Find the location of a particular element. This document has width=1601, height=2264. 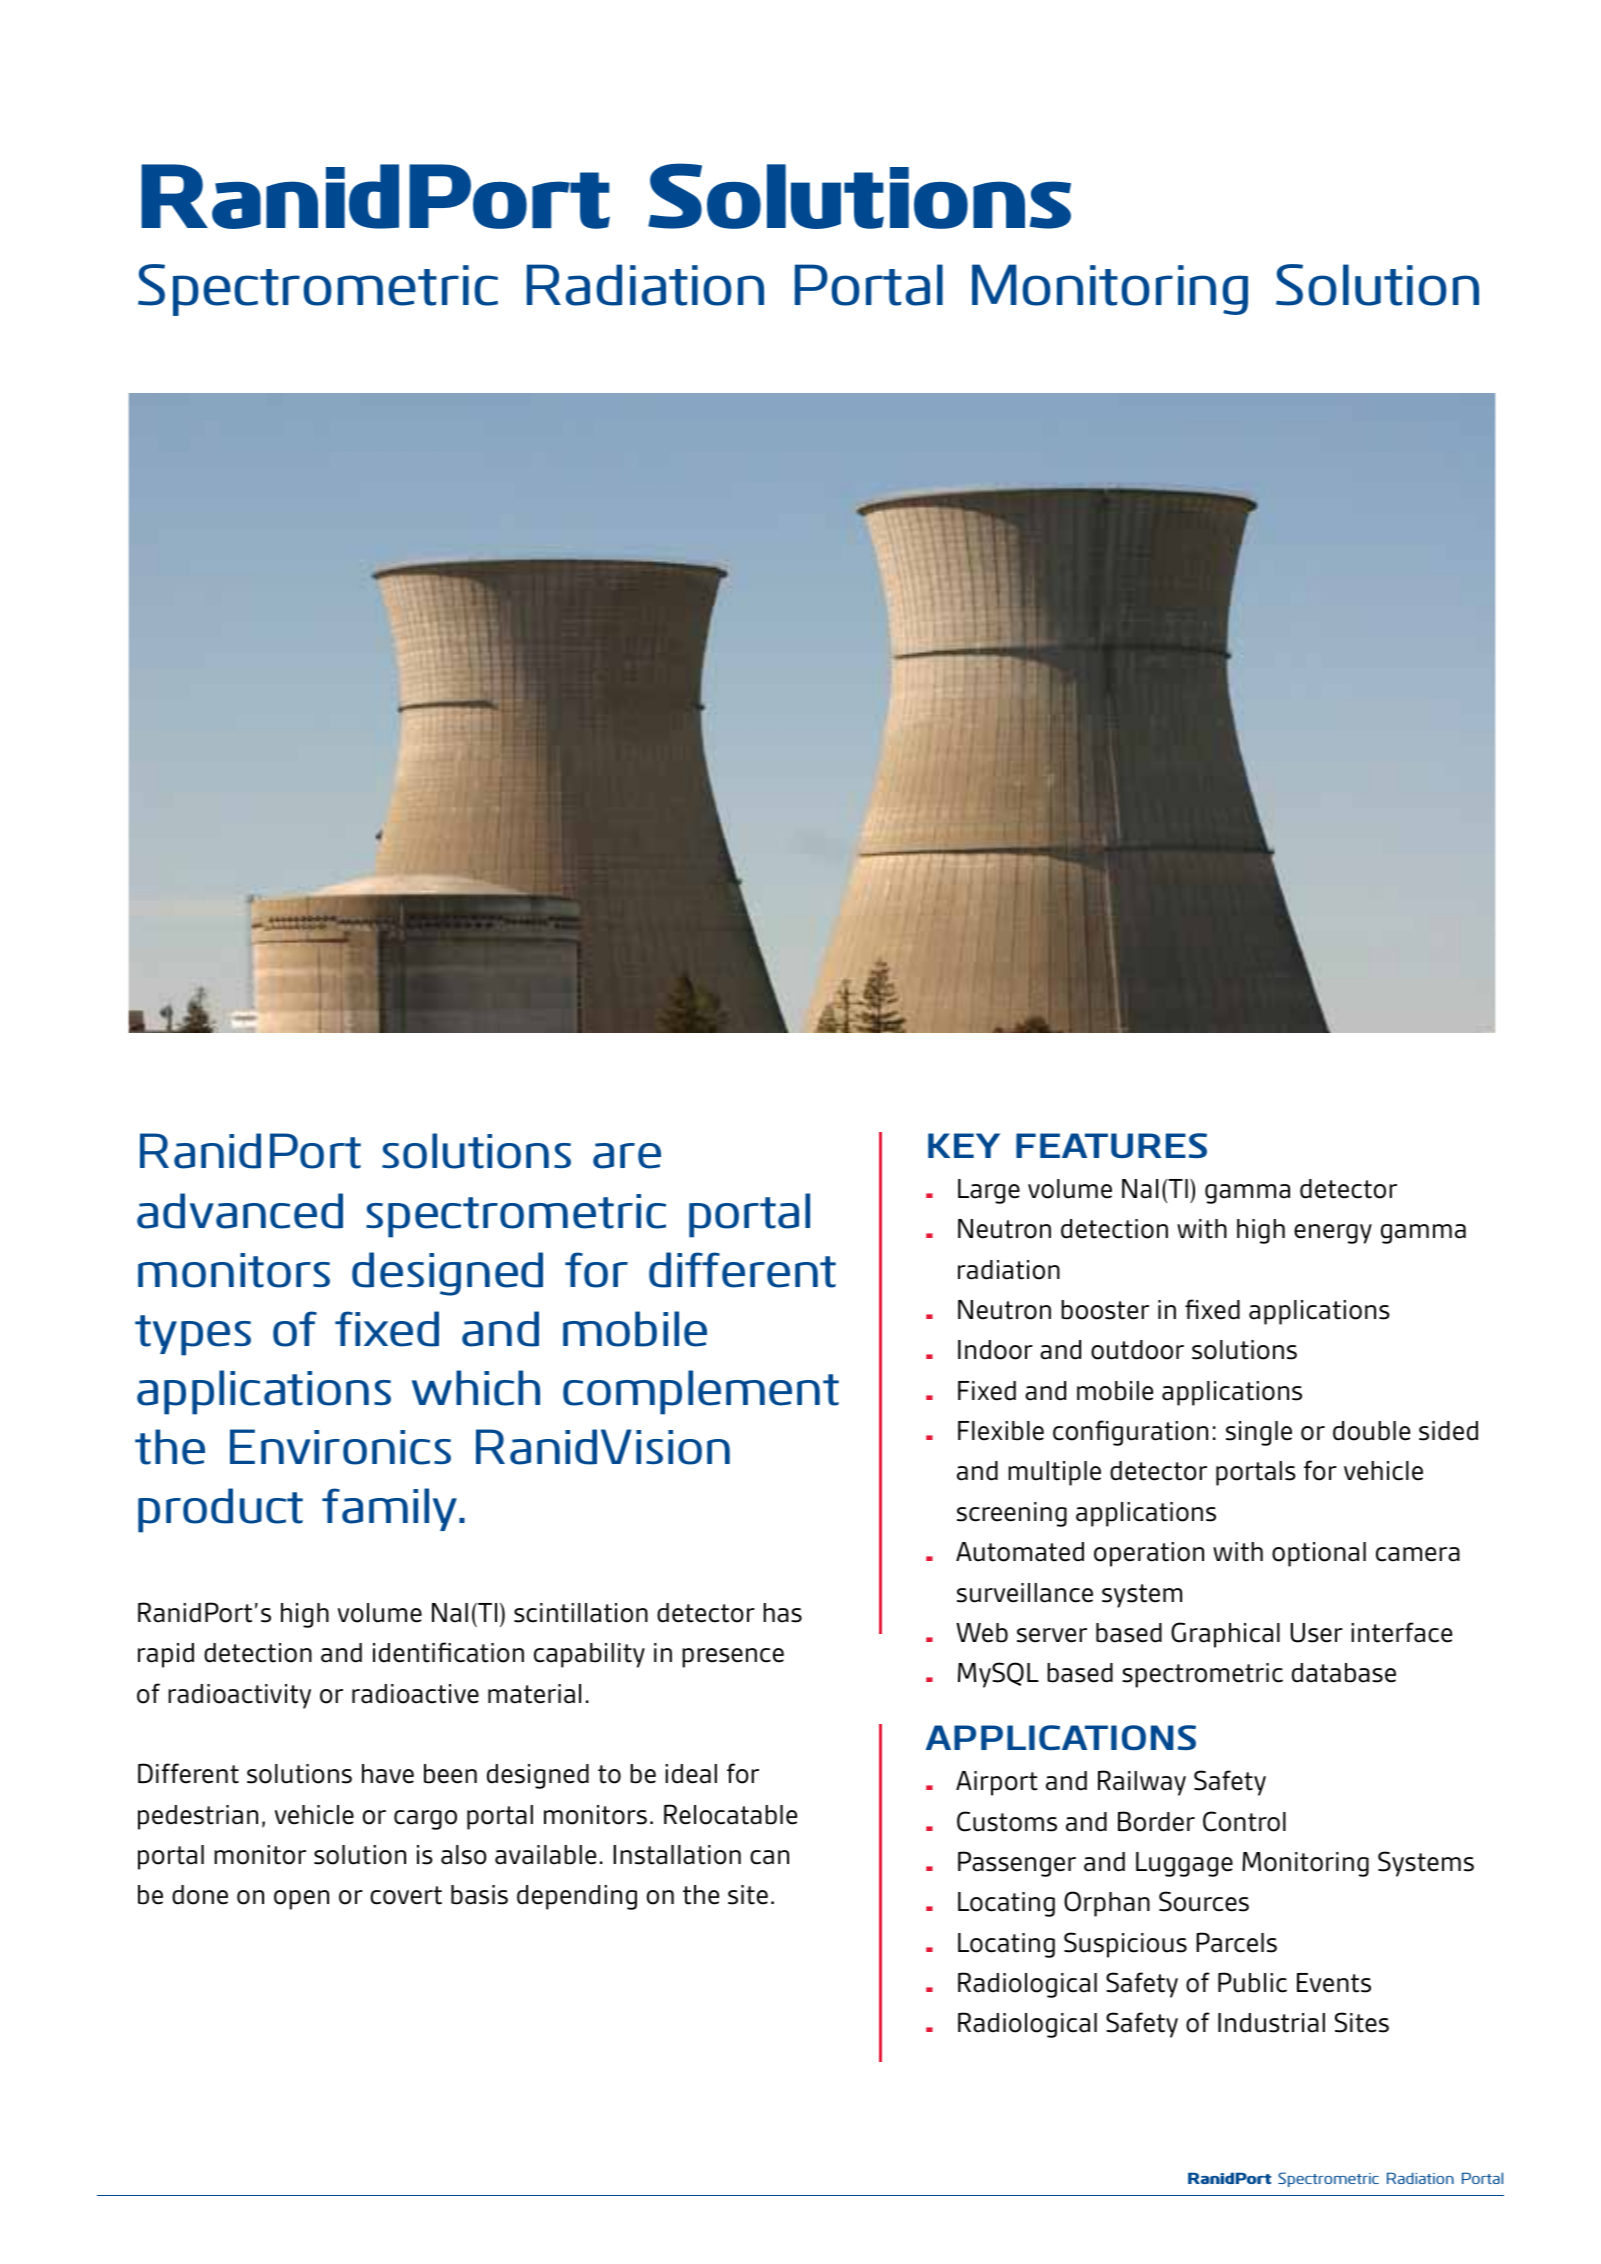

family is located at coordinates (391, 1509).
